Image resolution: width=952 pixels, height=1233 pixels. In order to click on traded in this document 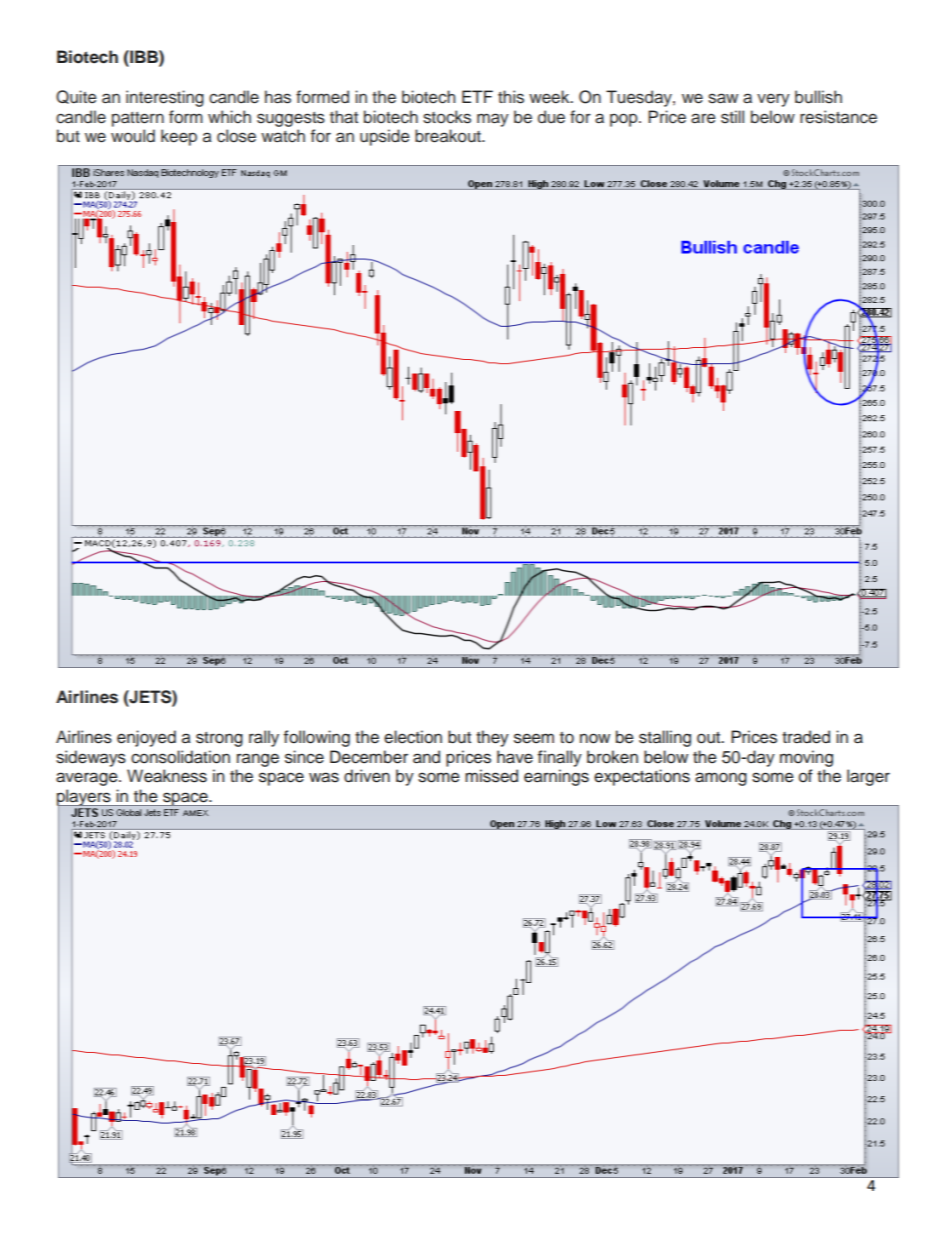, I will do `click(806, 737)`.
